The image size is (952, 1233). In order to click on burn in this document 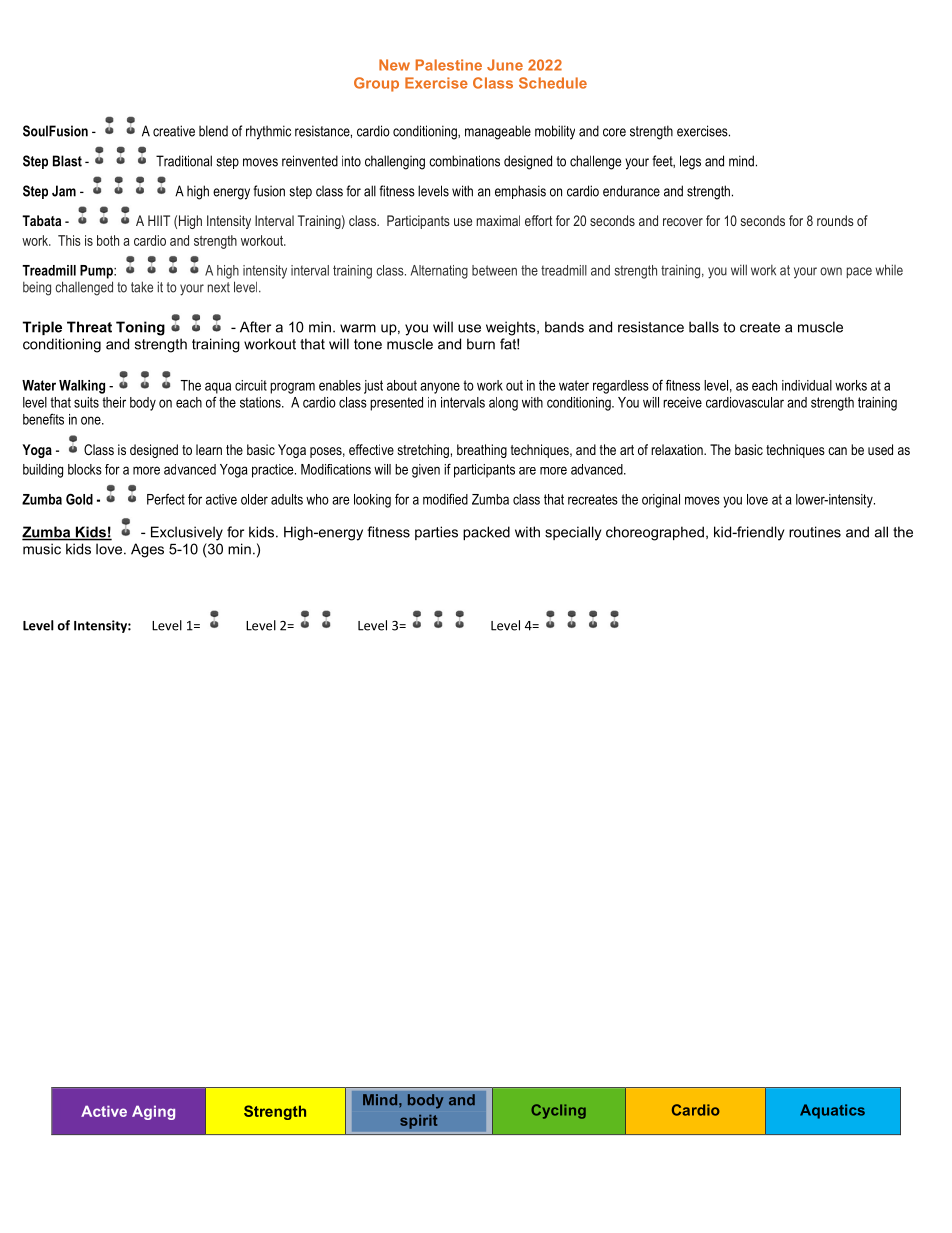, I will do `click(481, 344)`.
